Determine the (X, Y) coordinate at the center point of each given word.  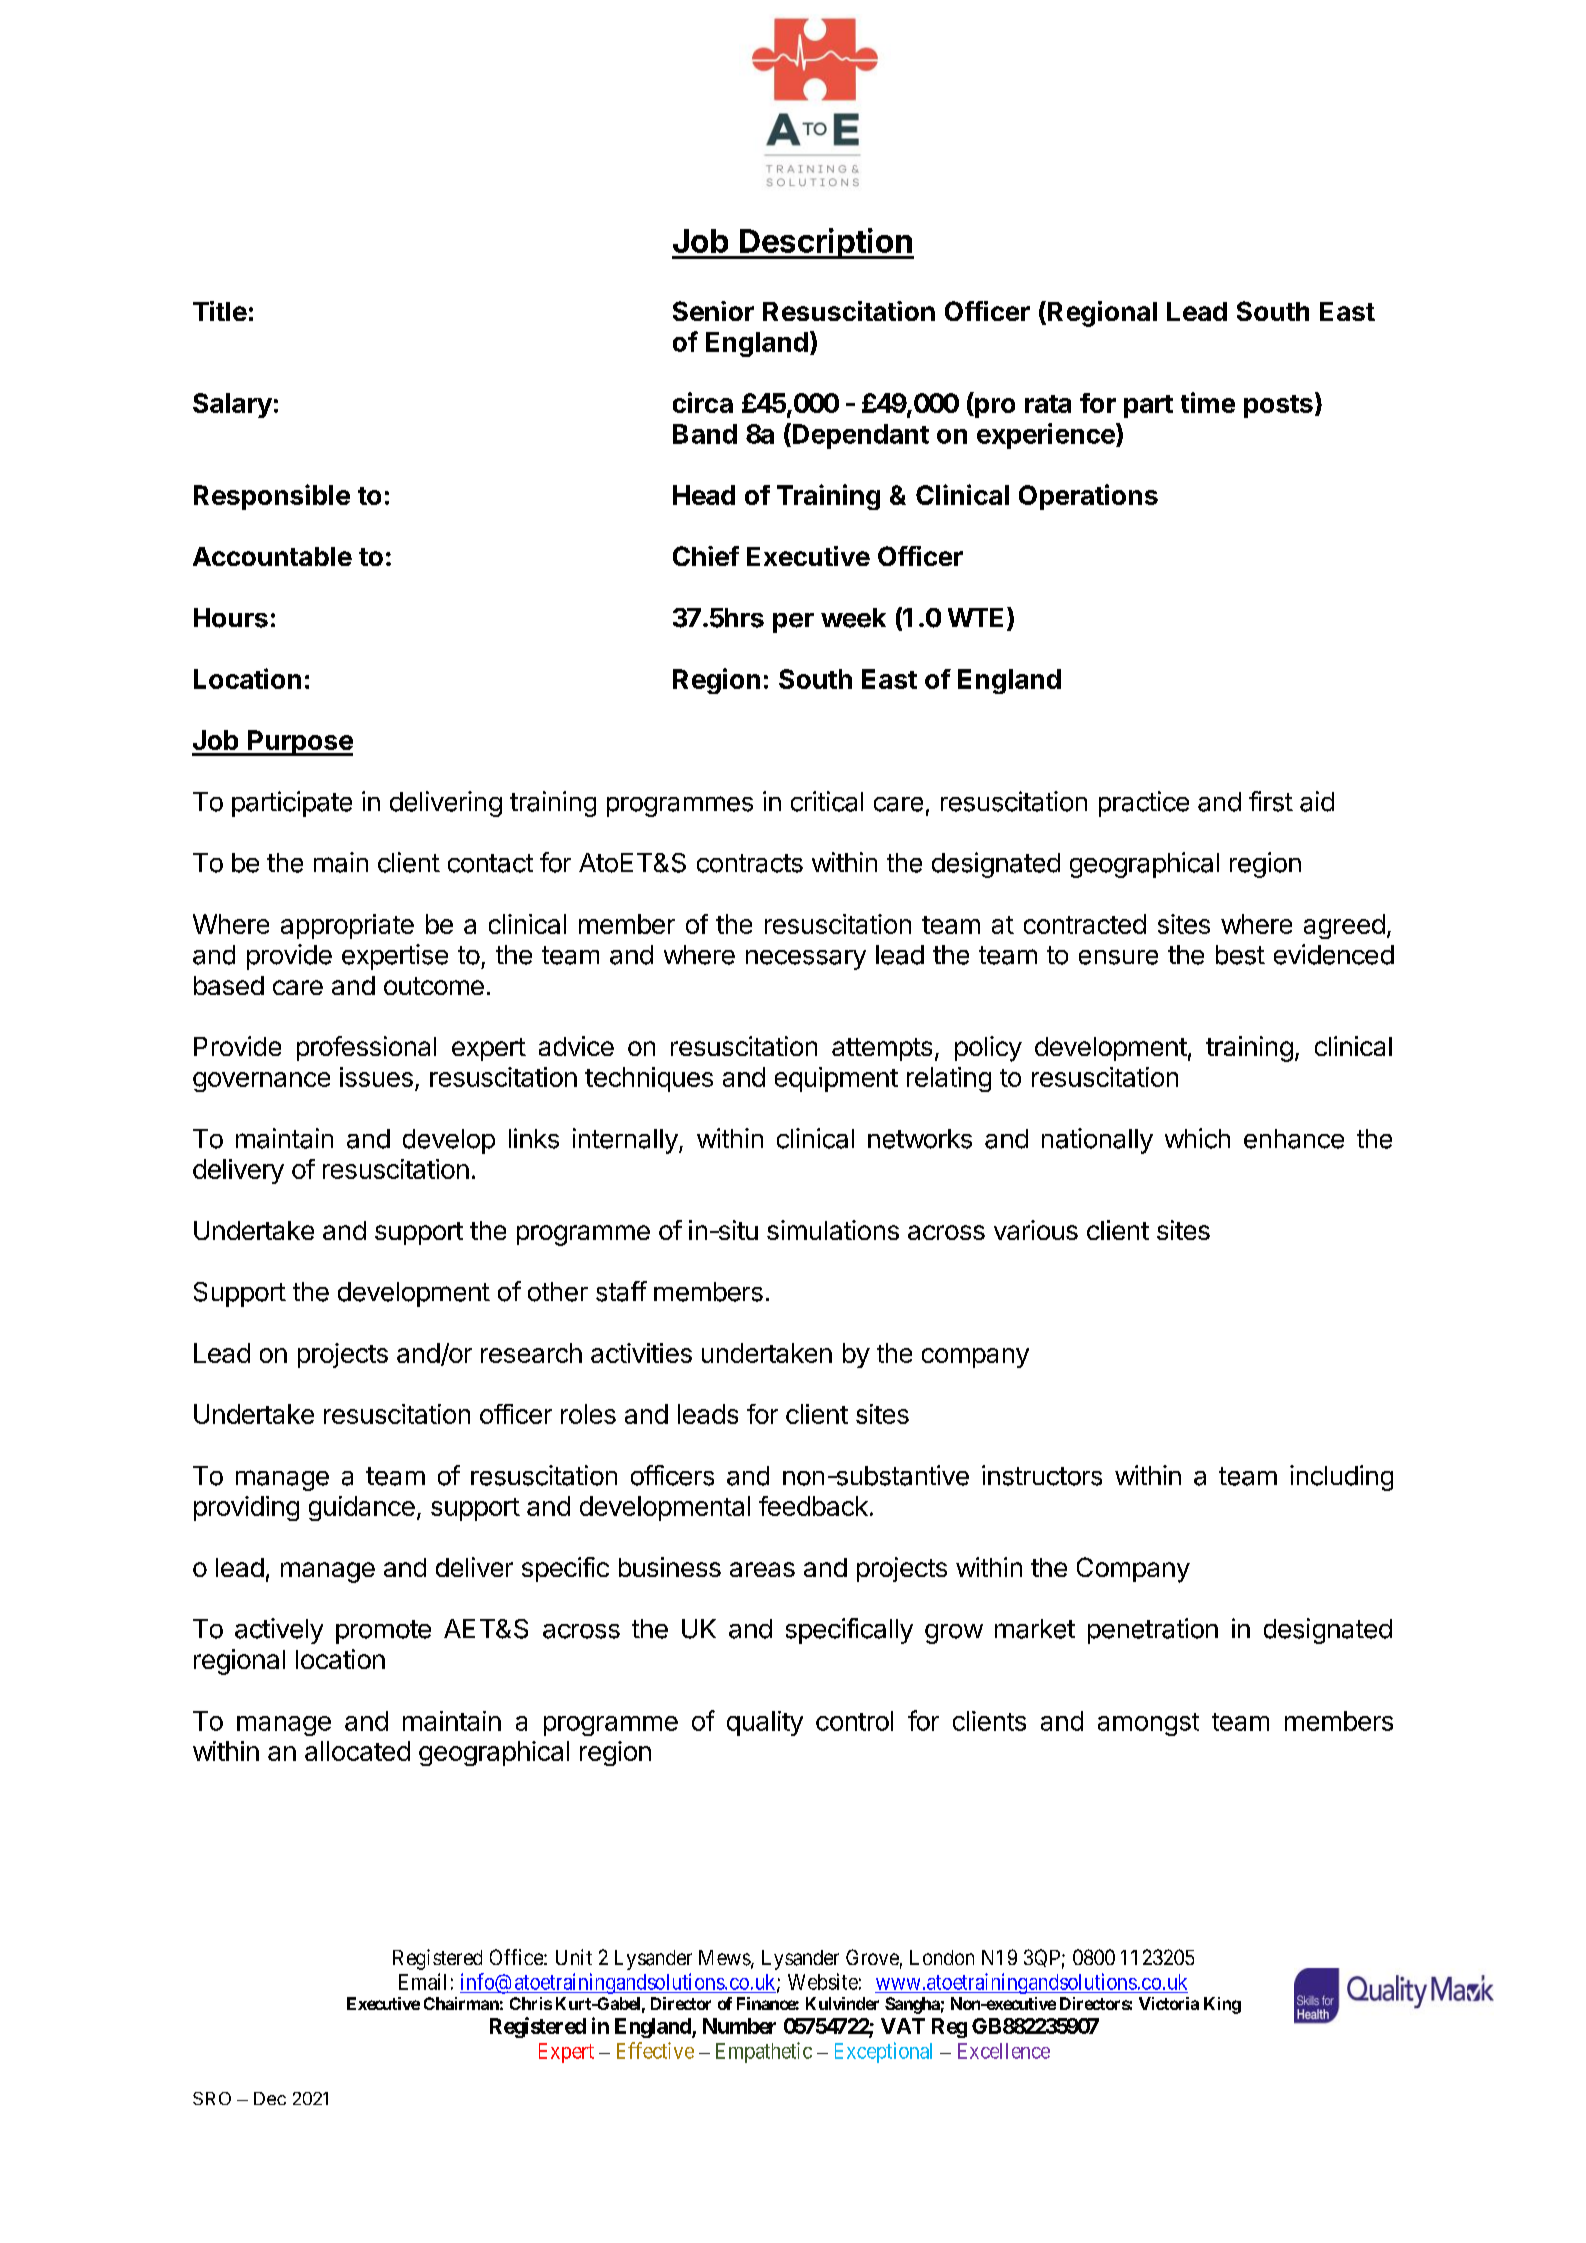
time (1208, 402)
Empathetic (764, 2052)
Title (220, 311)
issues (376, 1077)
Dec (270, 2098)
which (1197, 1138)
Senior (713, 311)
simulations (833, 1230)
